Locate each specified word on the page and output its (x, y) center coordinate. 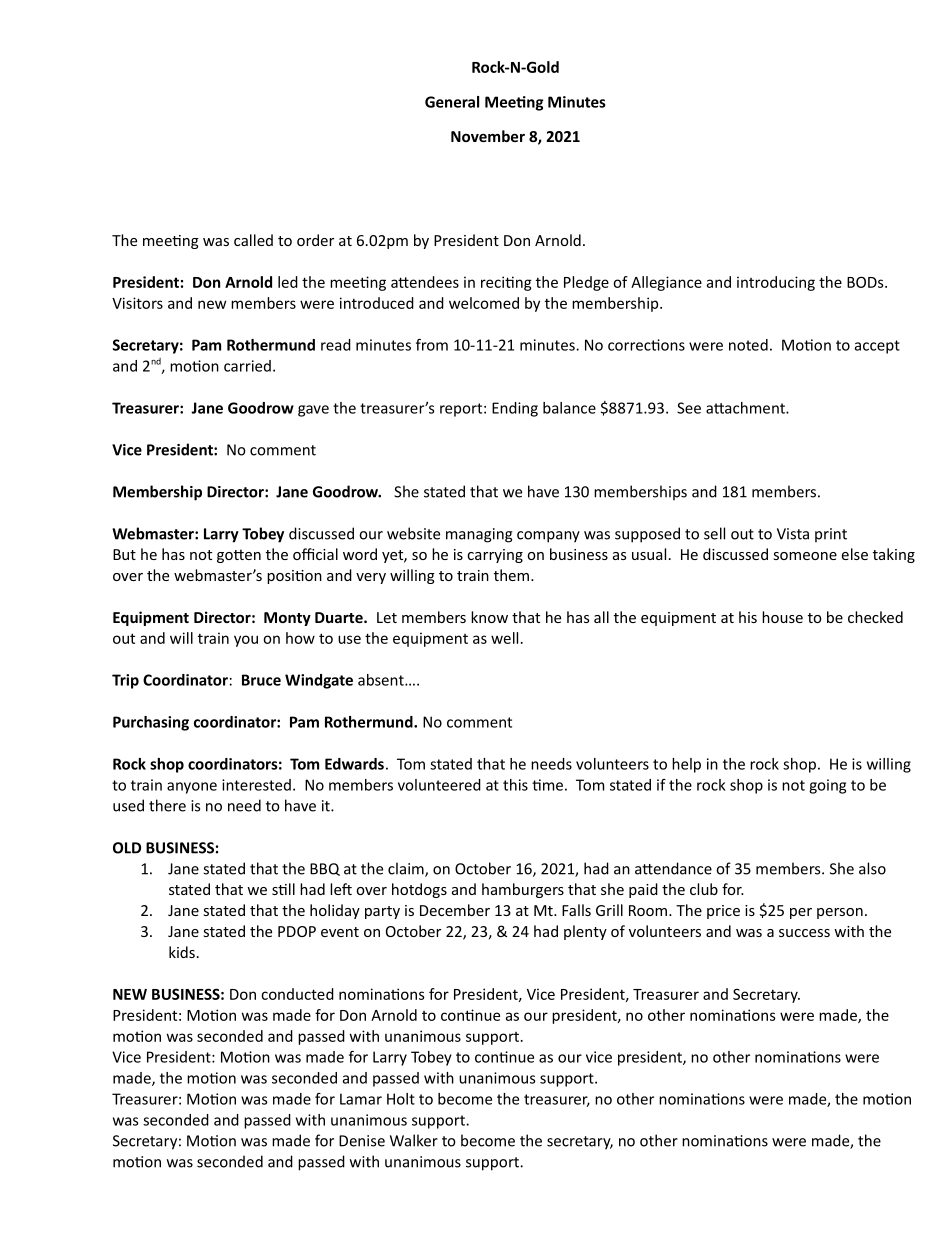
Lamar (361, 1099)
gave (313, 411)
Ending (515, 409)
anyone (192, 788)
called (253, 240)
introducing (776, 283)
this (515, 785)
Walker (414, 1140)
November (488, 136)
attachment (746, 408)
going (827, 786)
